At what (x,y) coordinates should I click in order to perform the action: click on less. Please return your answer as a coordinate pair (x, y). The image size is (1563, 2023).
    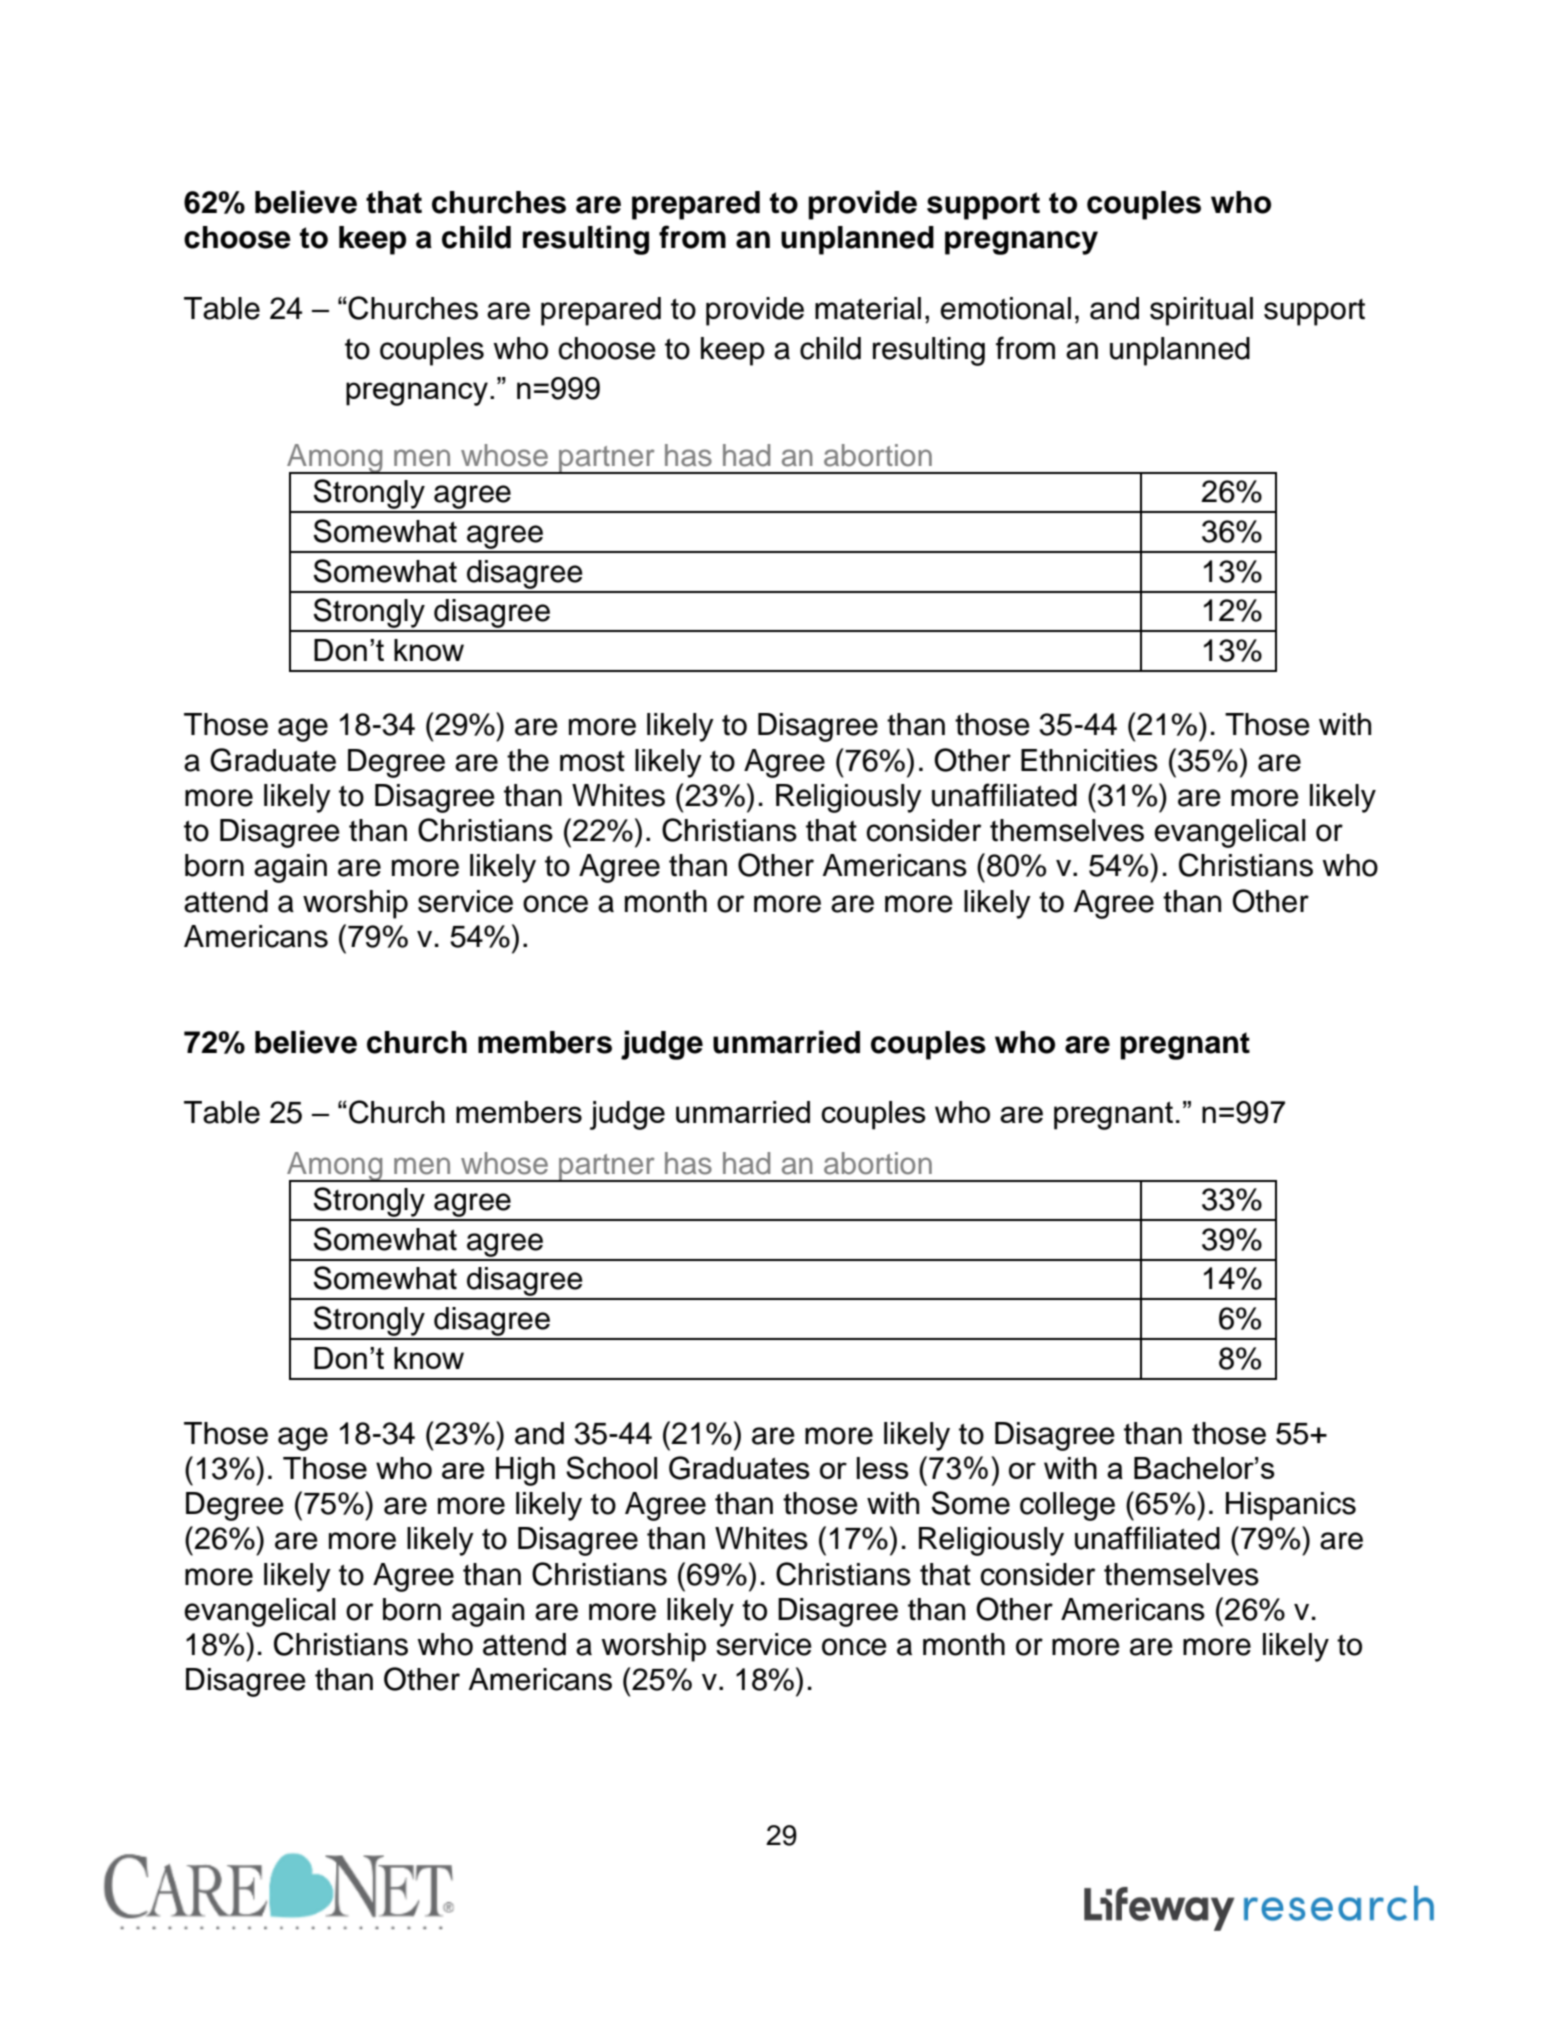
    Looking at the image, I should click on (883, 1468).
